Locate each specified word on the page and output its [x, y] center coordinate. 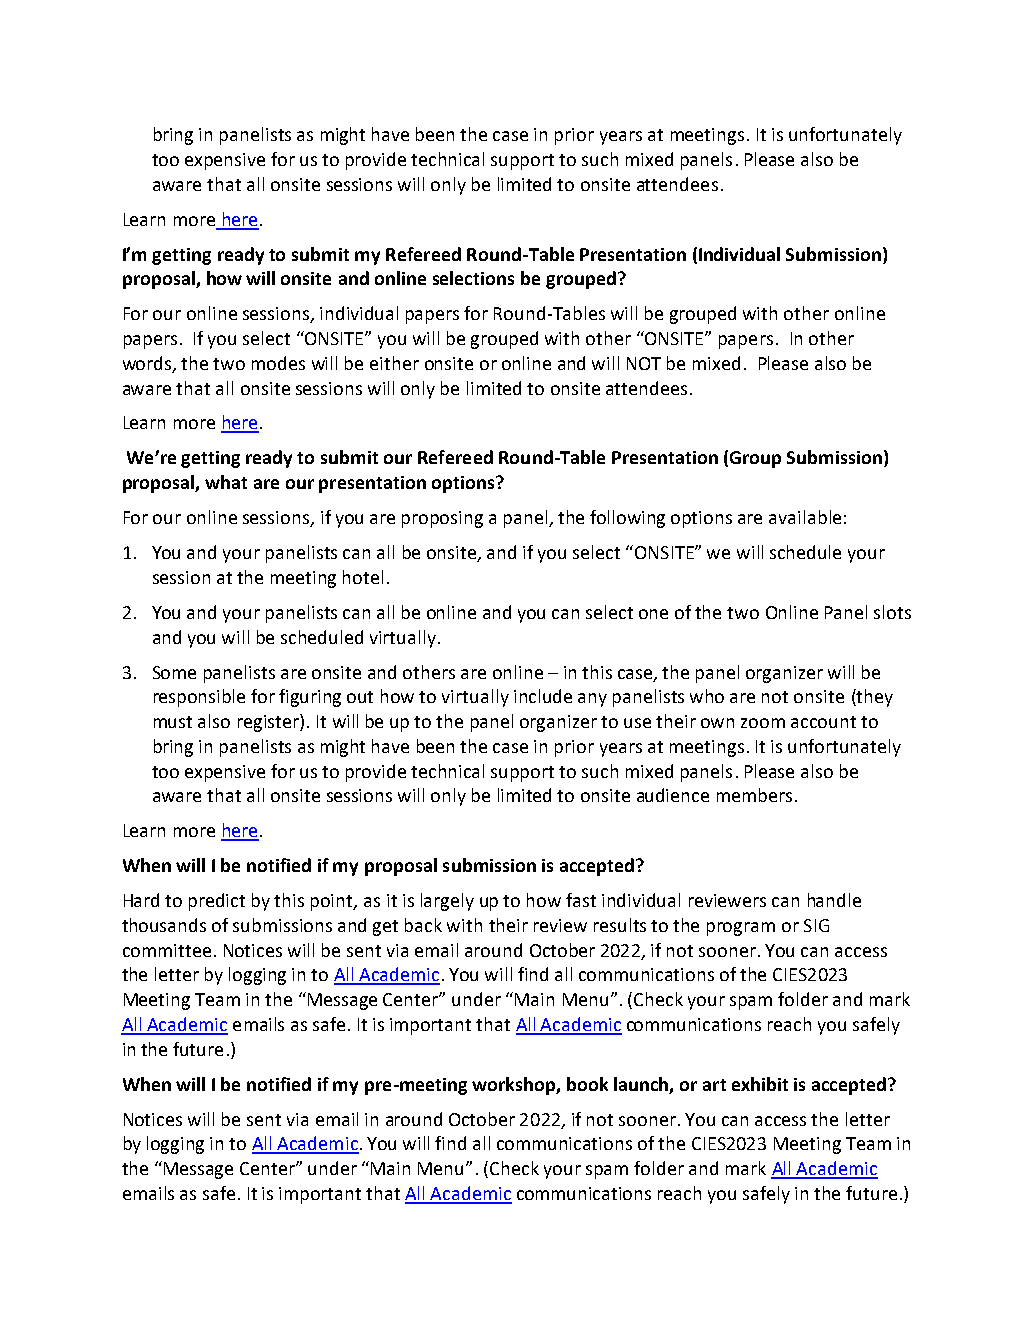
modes [278, 363]
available [805, 517]
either [394, 363]
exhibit [760, 1084]
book [587, 1084]
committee [167, 950]
